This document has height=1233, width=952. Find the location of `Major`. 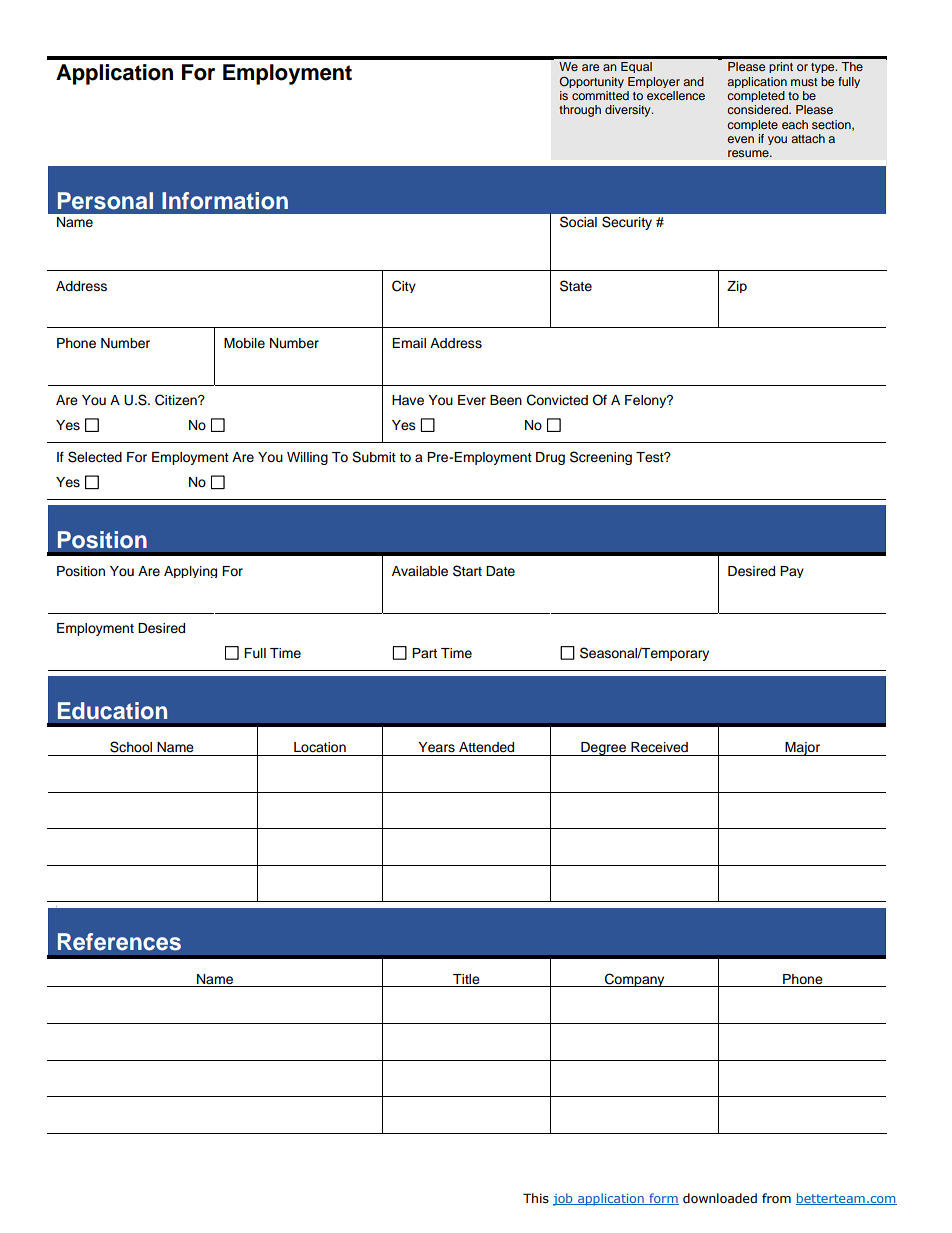

Major is located at coordinates (803, 749).
